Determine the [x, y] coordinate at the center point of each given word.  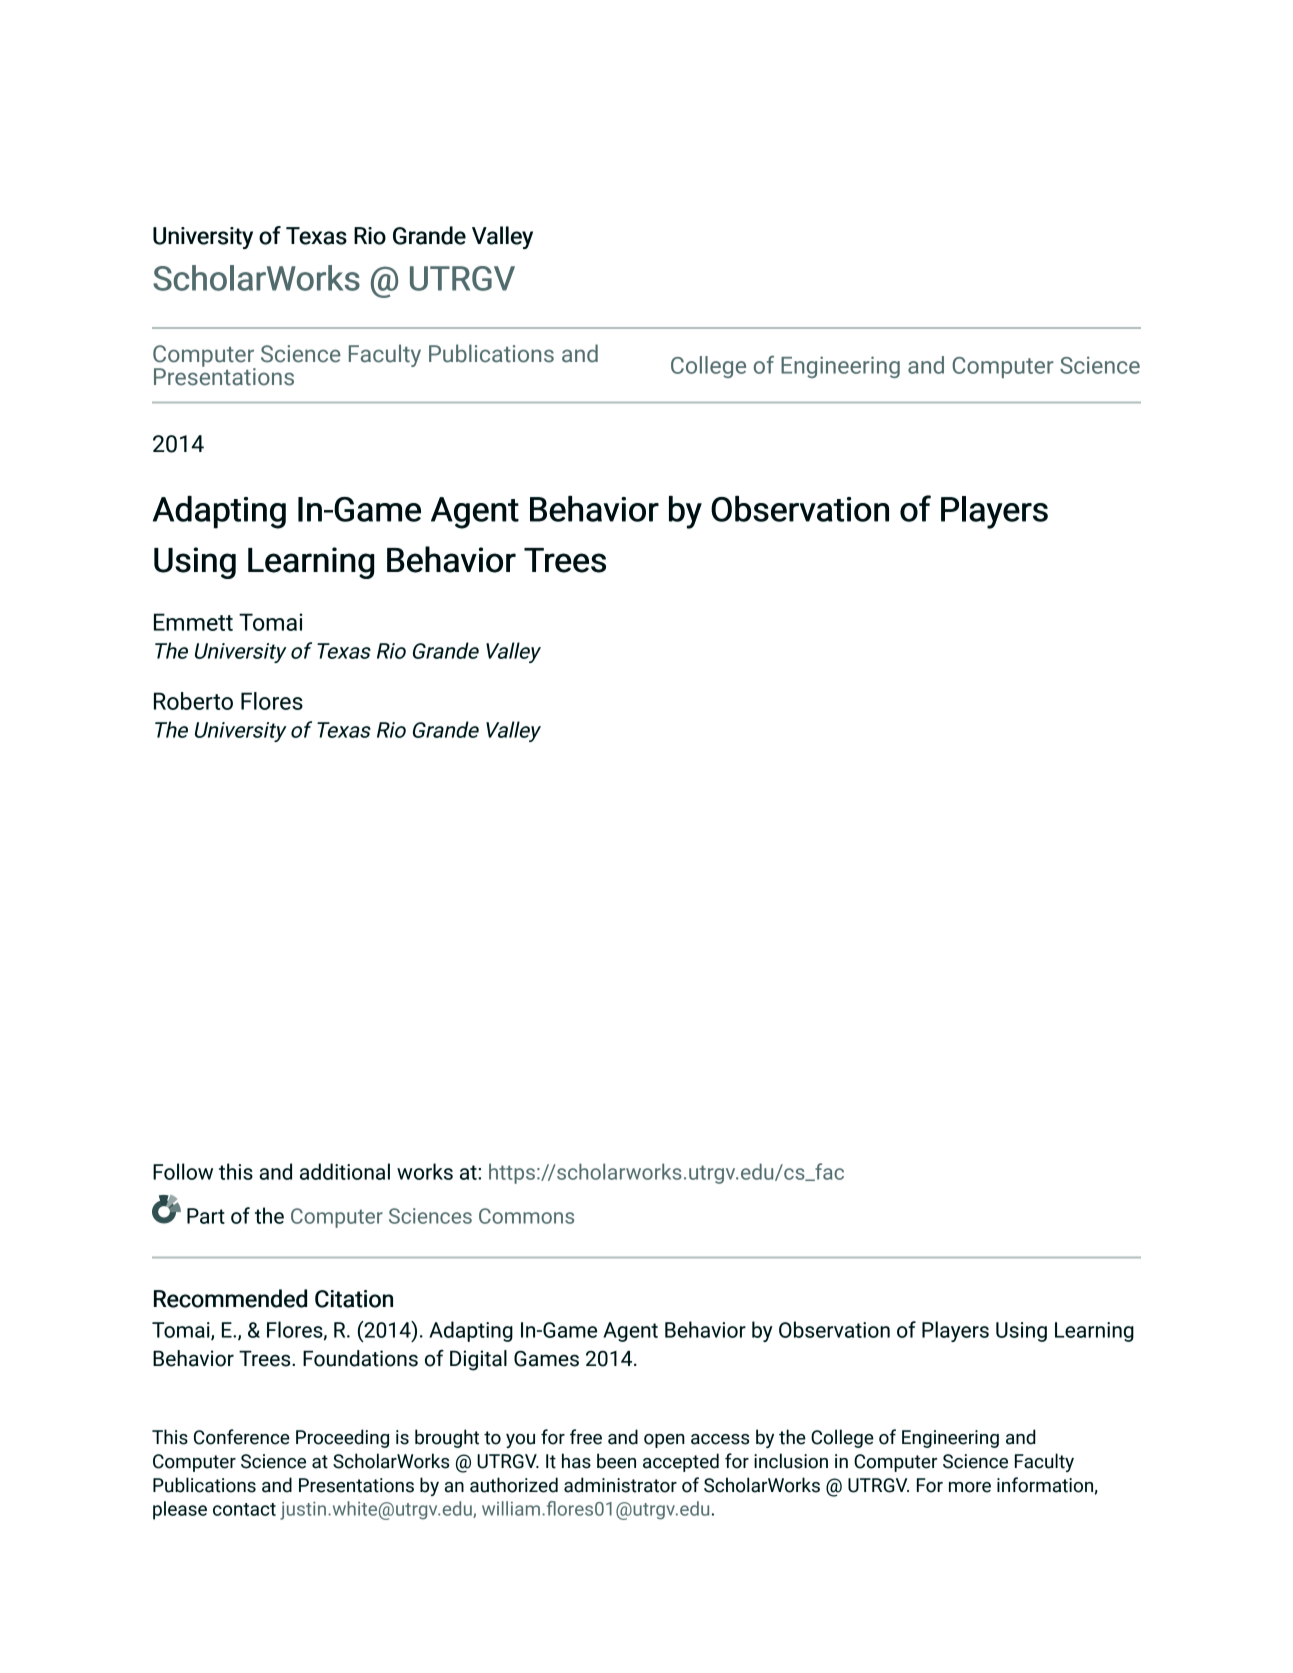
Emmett [193, 622]
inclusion [791, 1461]
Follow [183, 1171]
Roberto [193, 701]
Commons [526, 1216]
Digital [478, 1360]
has [576, 1461]
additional [345, 1171]
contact [244, 1509]
